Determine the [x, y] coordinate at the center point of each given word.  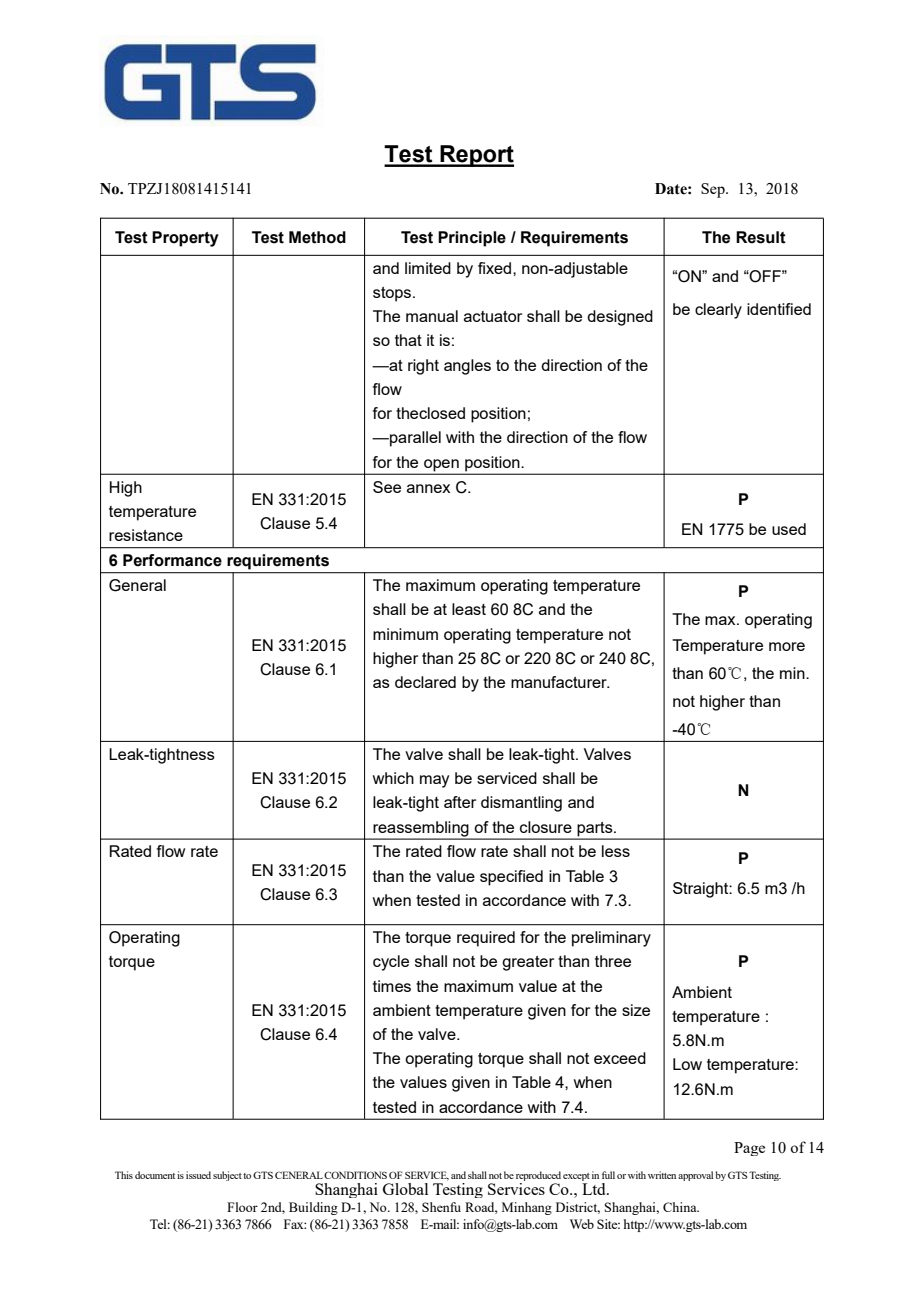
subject [227, 1176]
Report [476, 156]
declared [425, 682]
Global [405, 1189]
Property [185, 239]
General [137, 585]
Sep [714, 190]
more [787, 646]
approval [695, 1176]
